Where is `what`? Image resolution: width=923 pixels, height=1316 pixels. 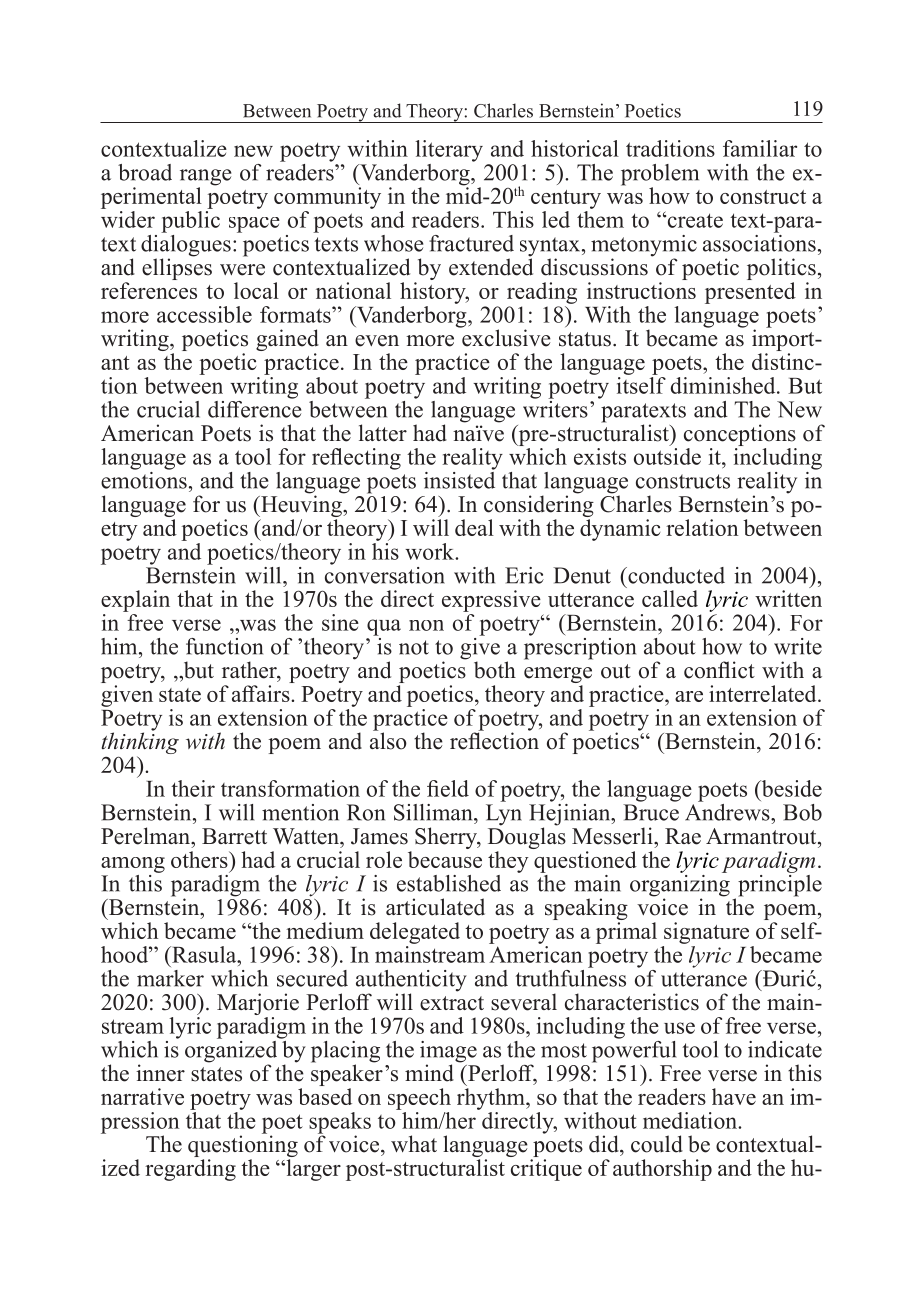
what is located at coordinates (414, 1143).
